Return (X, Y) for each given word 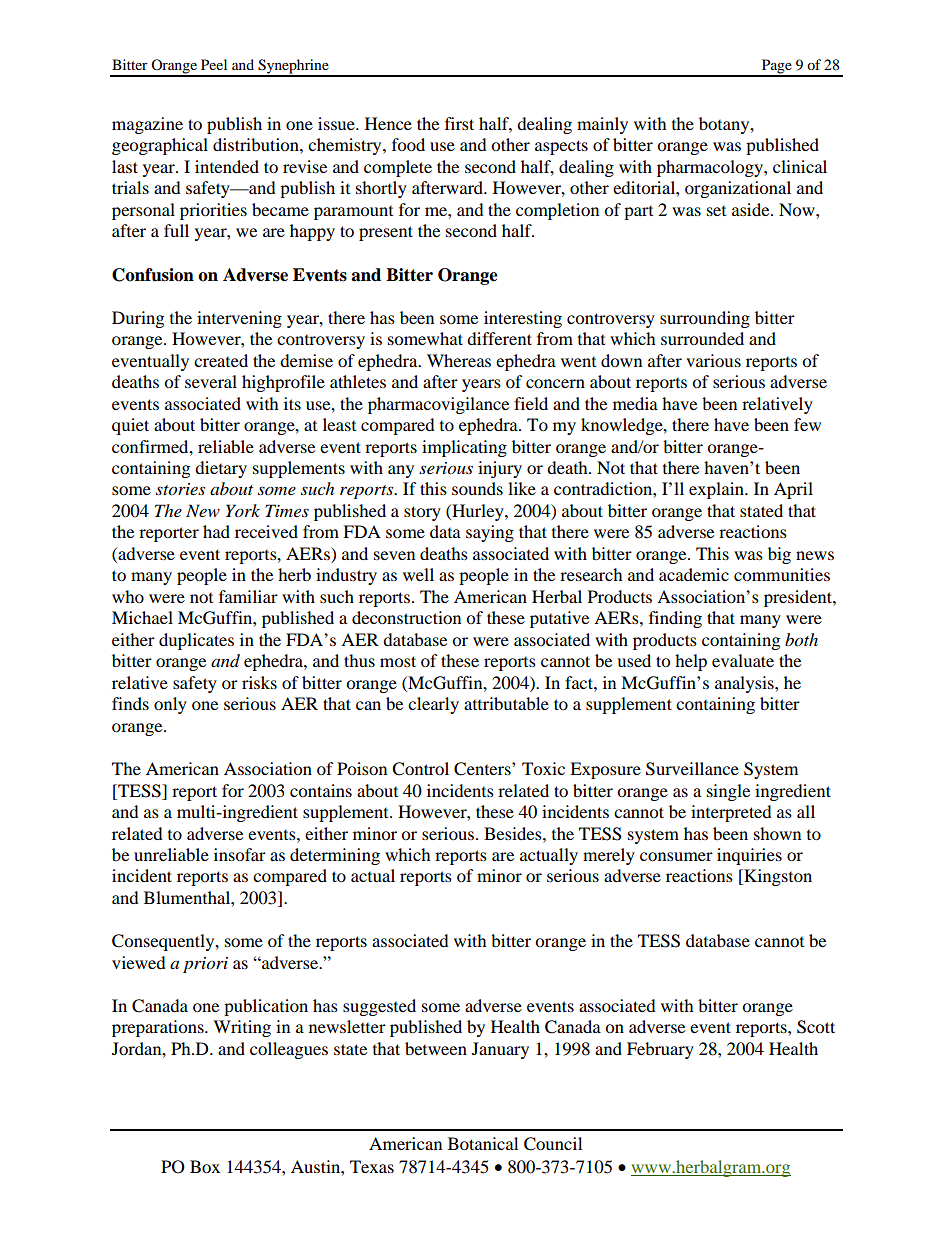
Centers (483, 769)
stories (180, 489)
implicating (464, 448)
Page (776, 67)
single (728, 792)
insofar (240, 854)
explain (717, 490)
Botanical (483, 1143)
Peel (214, 64)
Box (205, 1166)
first (459, 123)
